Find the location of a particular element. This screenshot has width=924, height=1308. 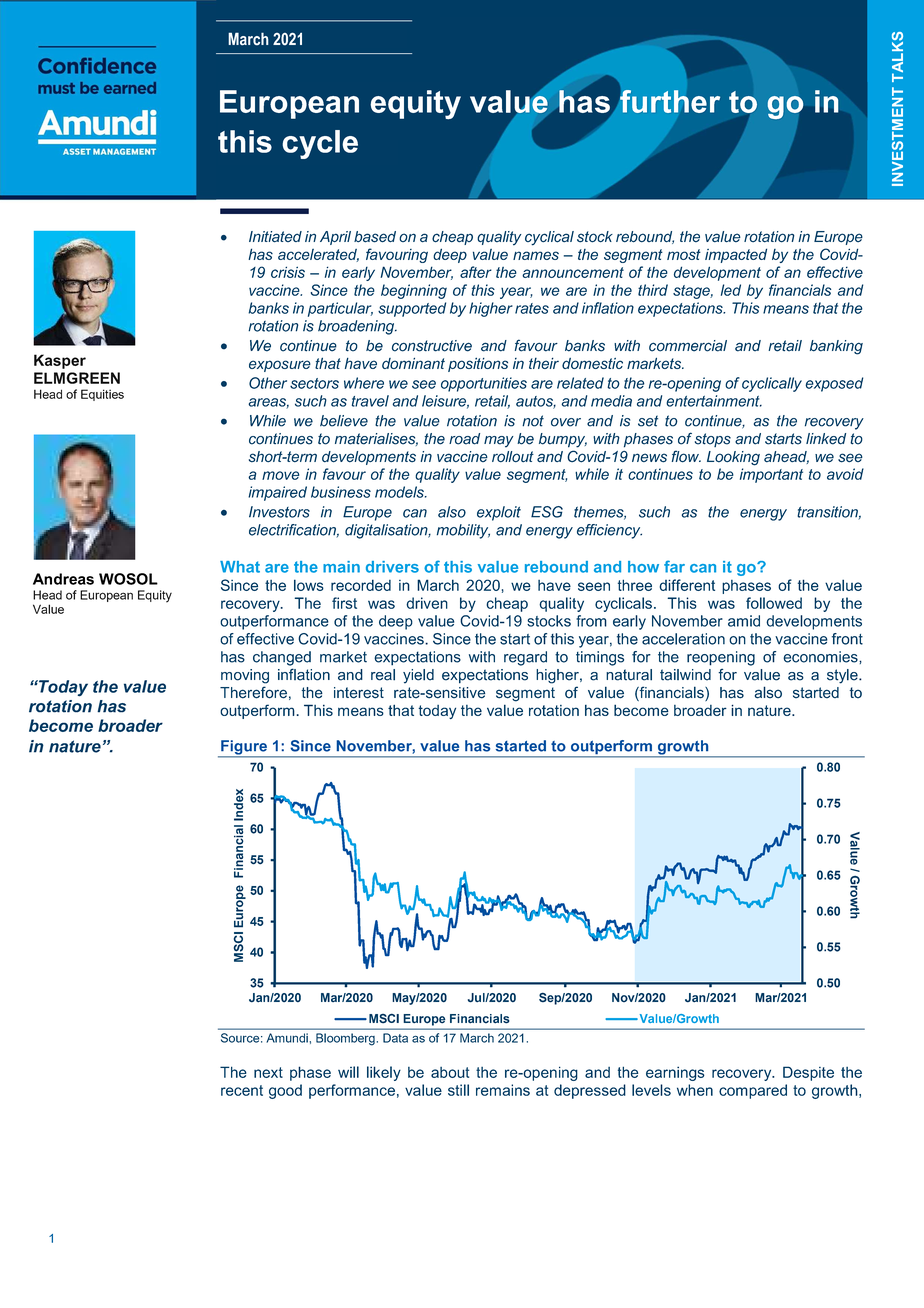

impacted is located at coordinates (736, 255).
